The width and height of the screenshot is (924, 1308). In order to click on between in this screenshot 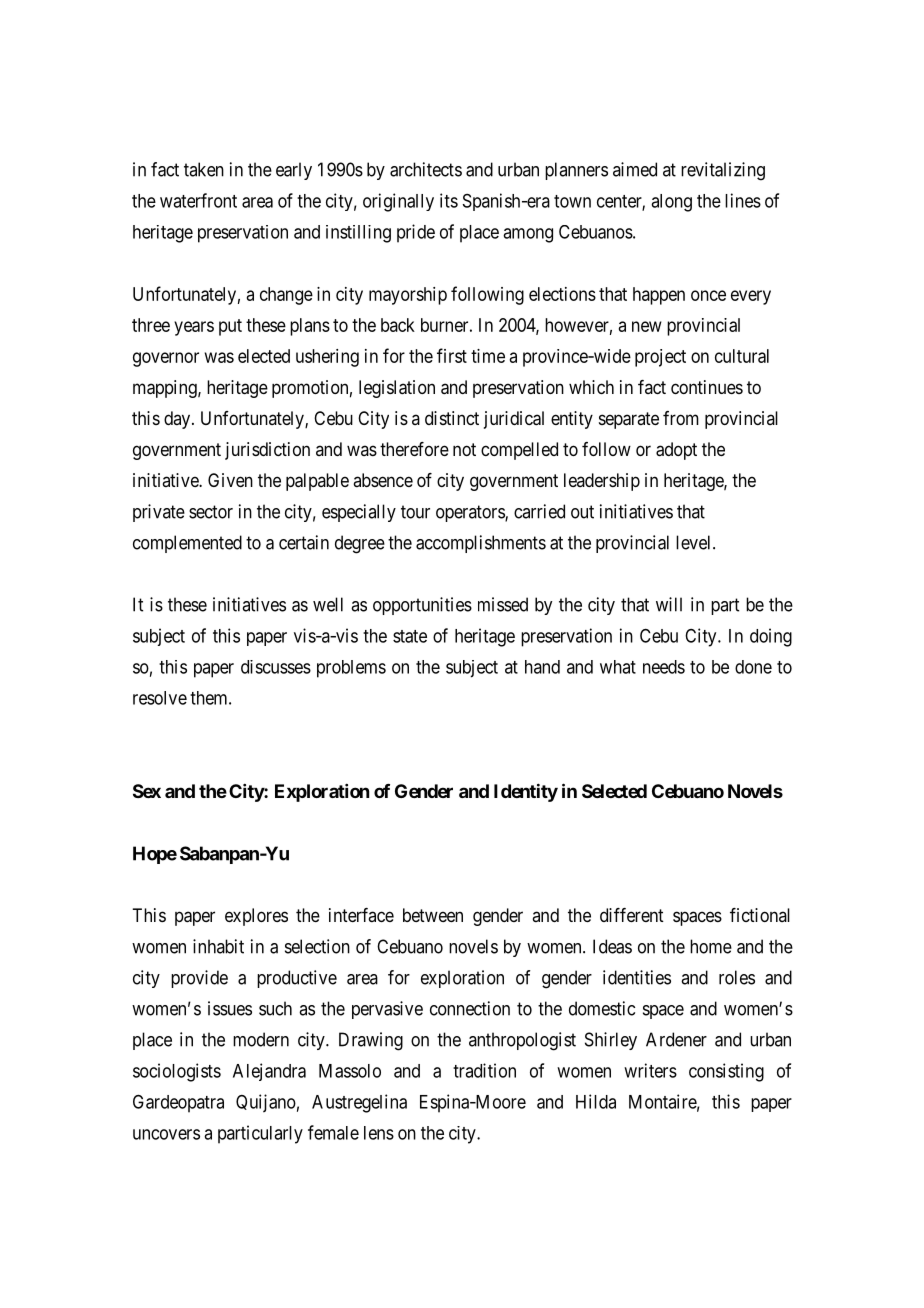, I will do `click(433, 915)`.
